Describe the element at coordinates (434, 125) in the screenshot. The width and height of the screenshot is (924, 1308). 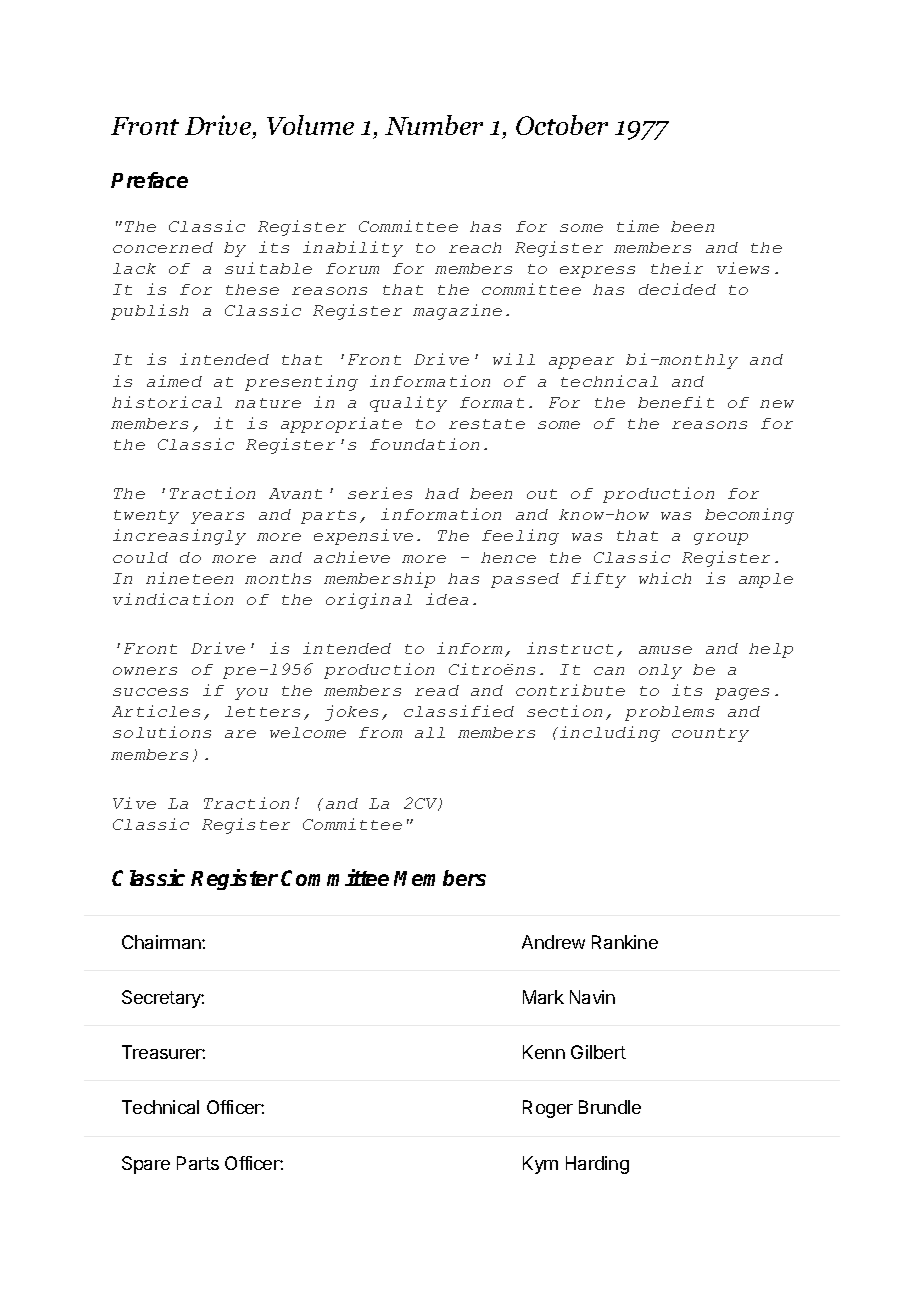
I see `Number` at that location.
